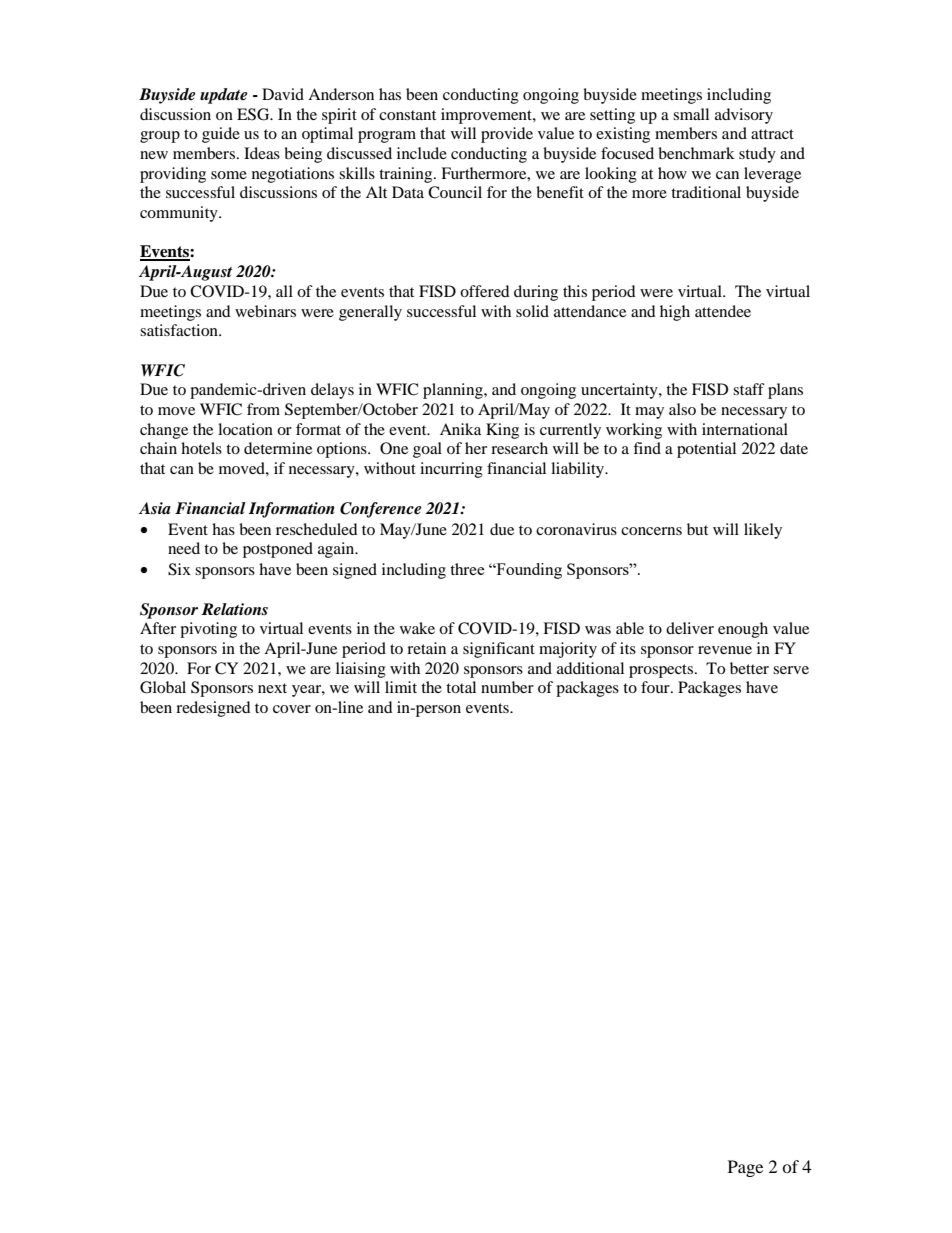  Describe the element at coordinates (507, 135) in the screenshot. I see `provide` at that location.
